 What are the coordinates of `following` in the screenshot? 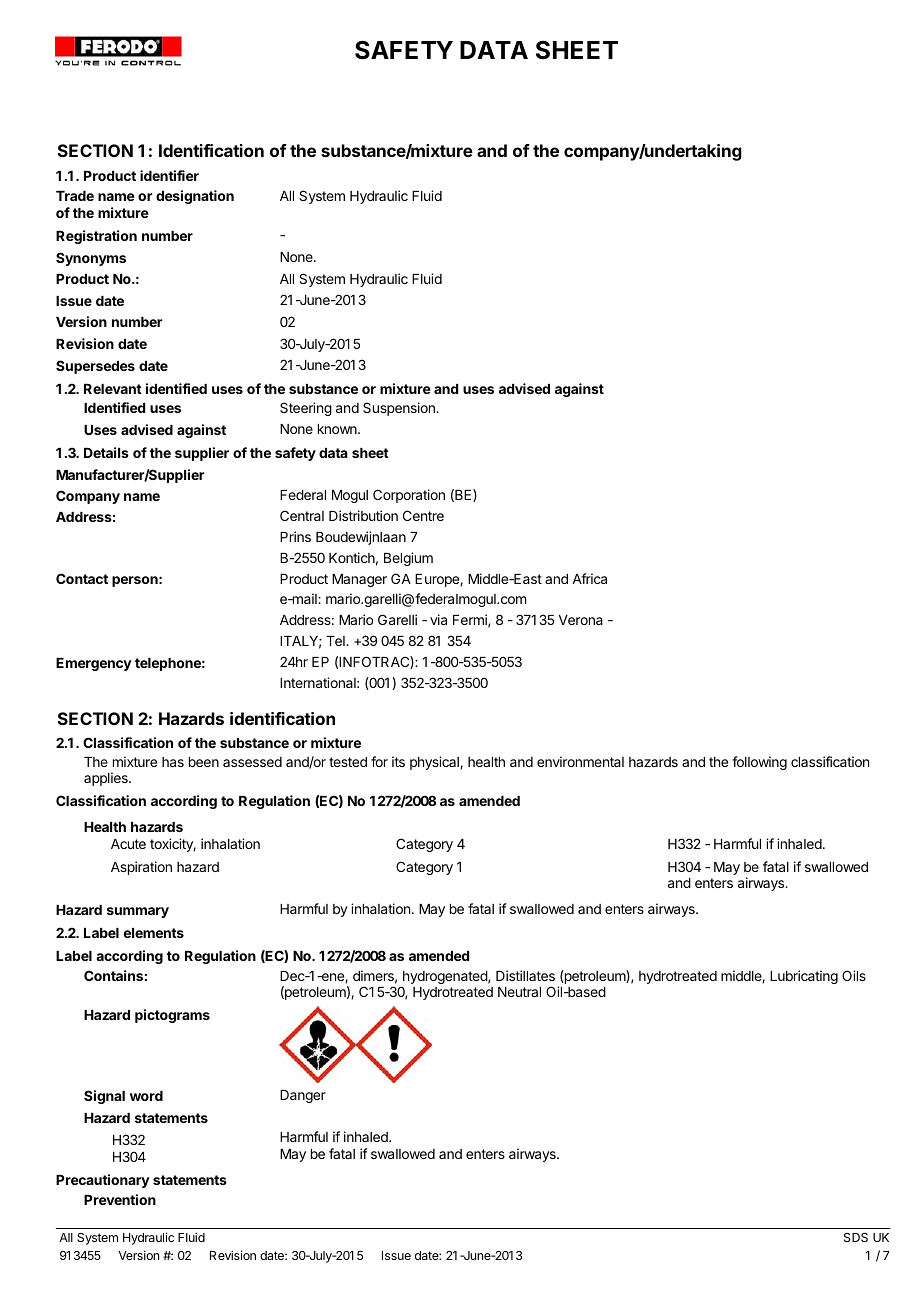 It's located at (759, 763).
